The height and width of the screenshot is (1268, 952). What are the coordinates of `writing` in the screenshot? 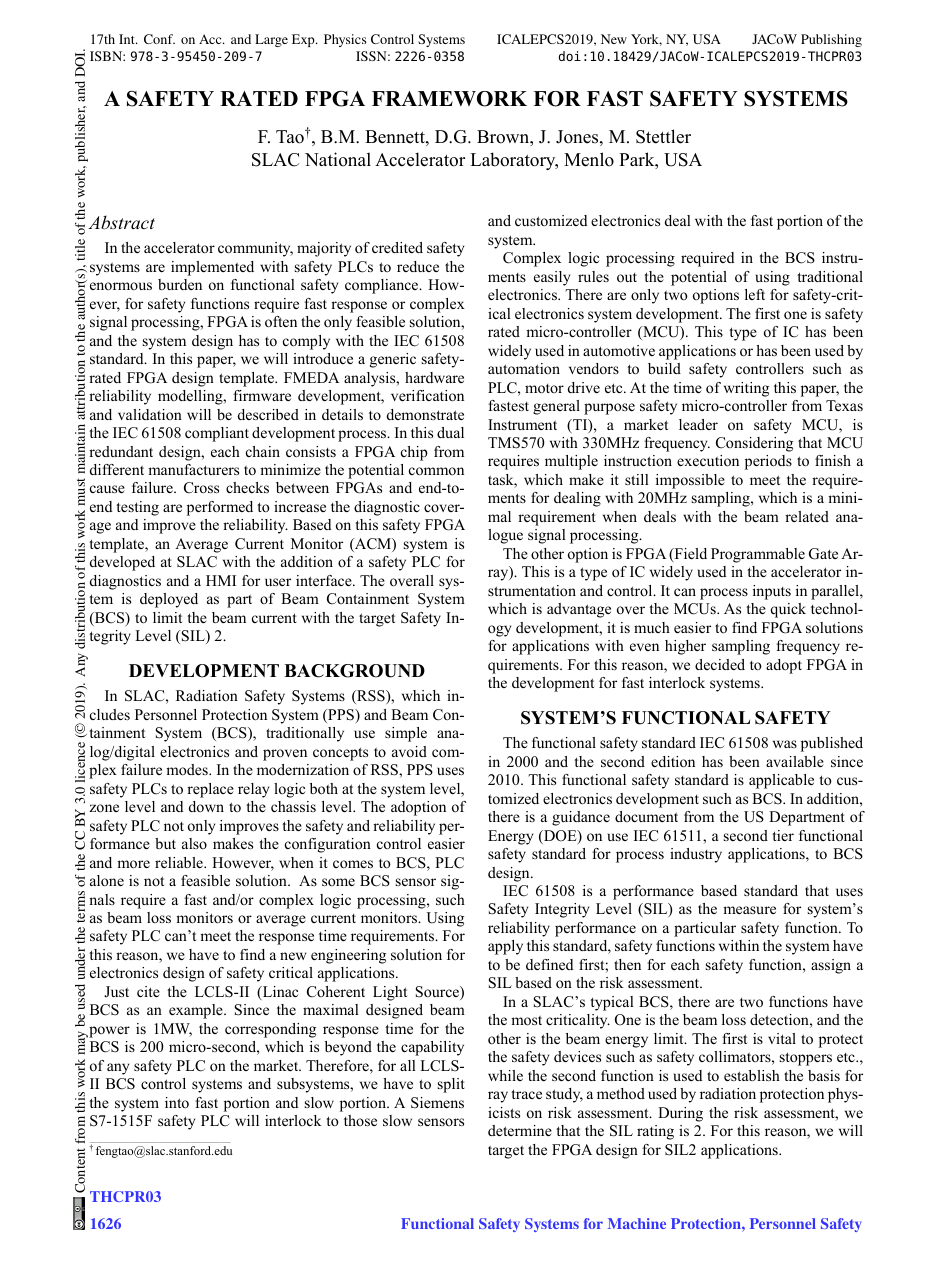 It's located at (746, 389).
